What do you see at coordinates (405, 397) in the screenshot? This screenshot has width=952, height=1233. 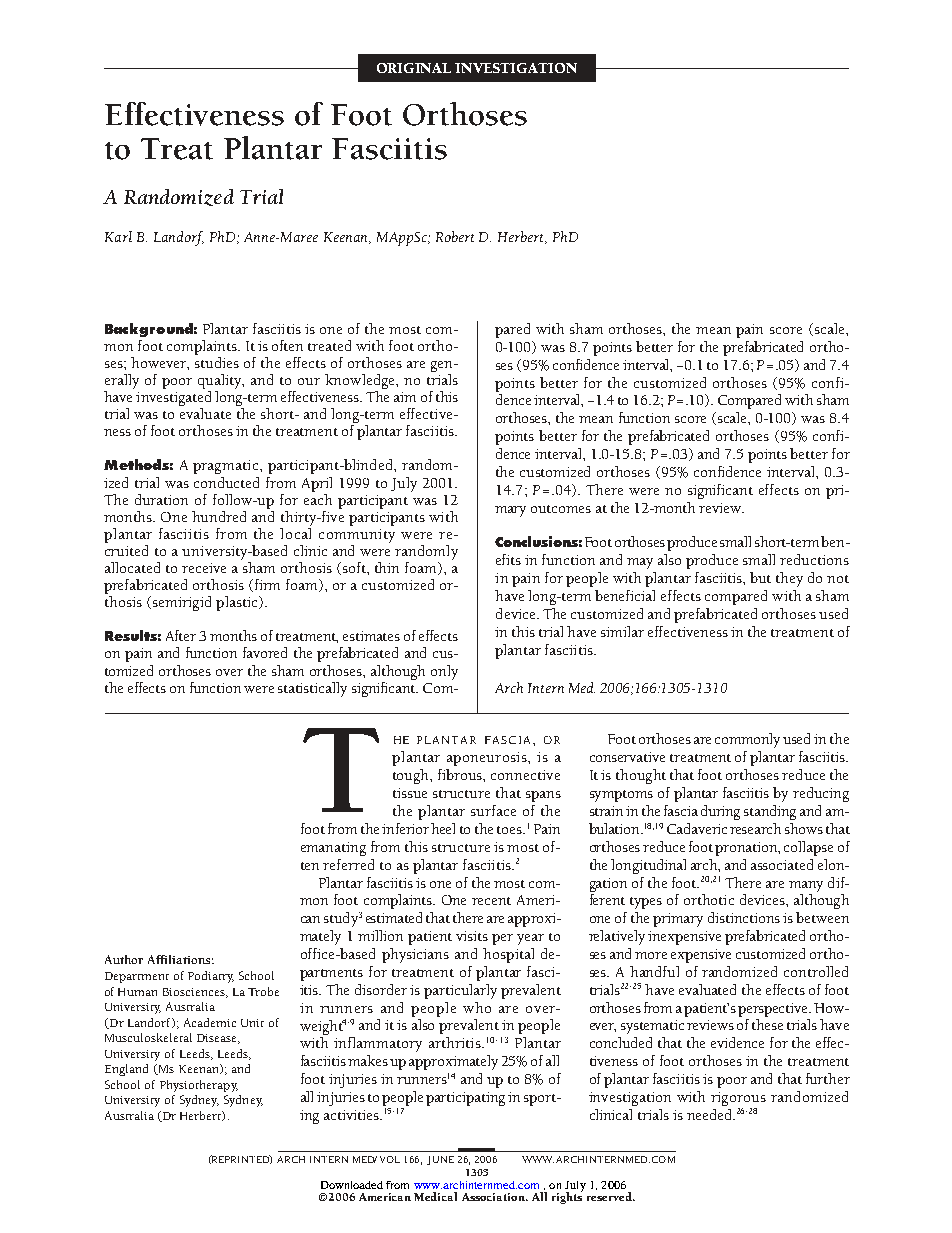 I see `aim` at bounding box center [405, 397].
